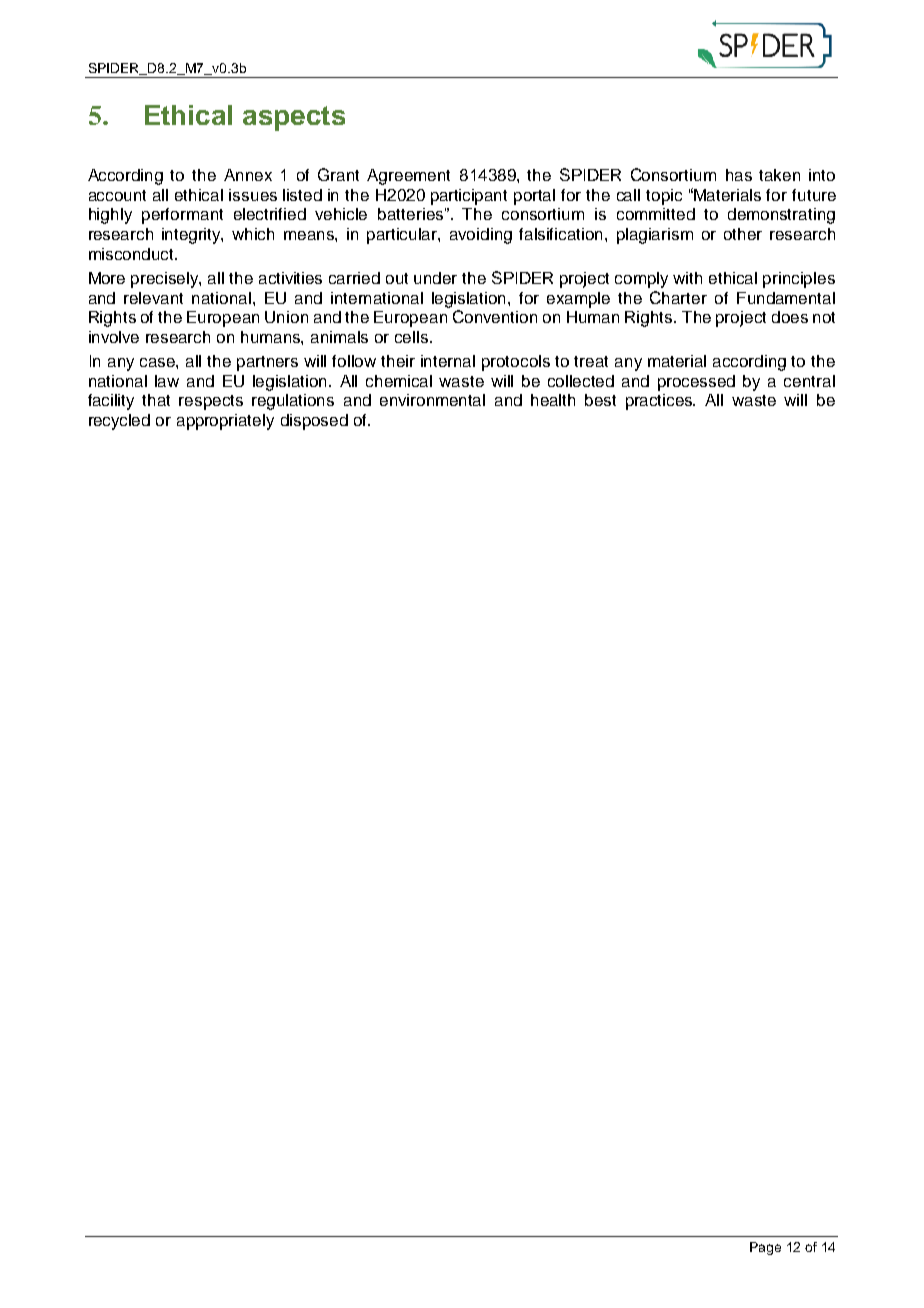  Describe the element at coordinates (765, 1248) in the page. I see `Page` at that location.
